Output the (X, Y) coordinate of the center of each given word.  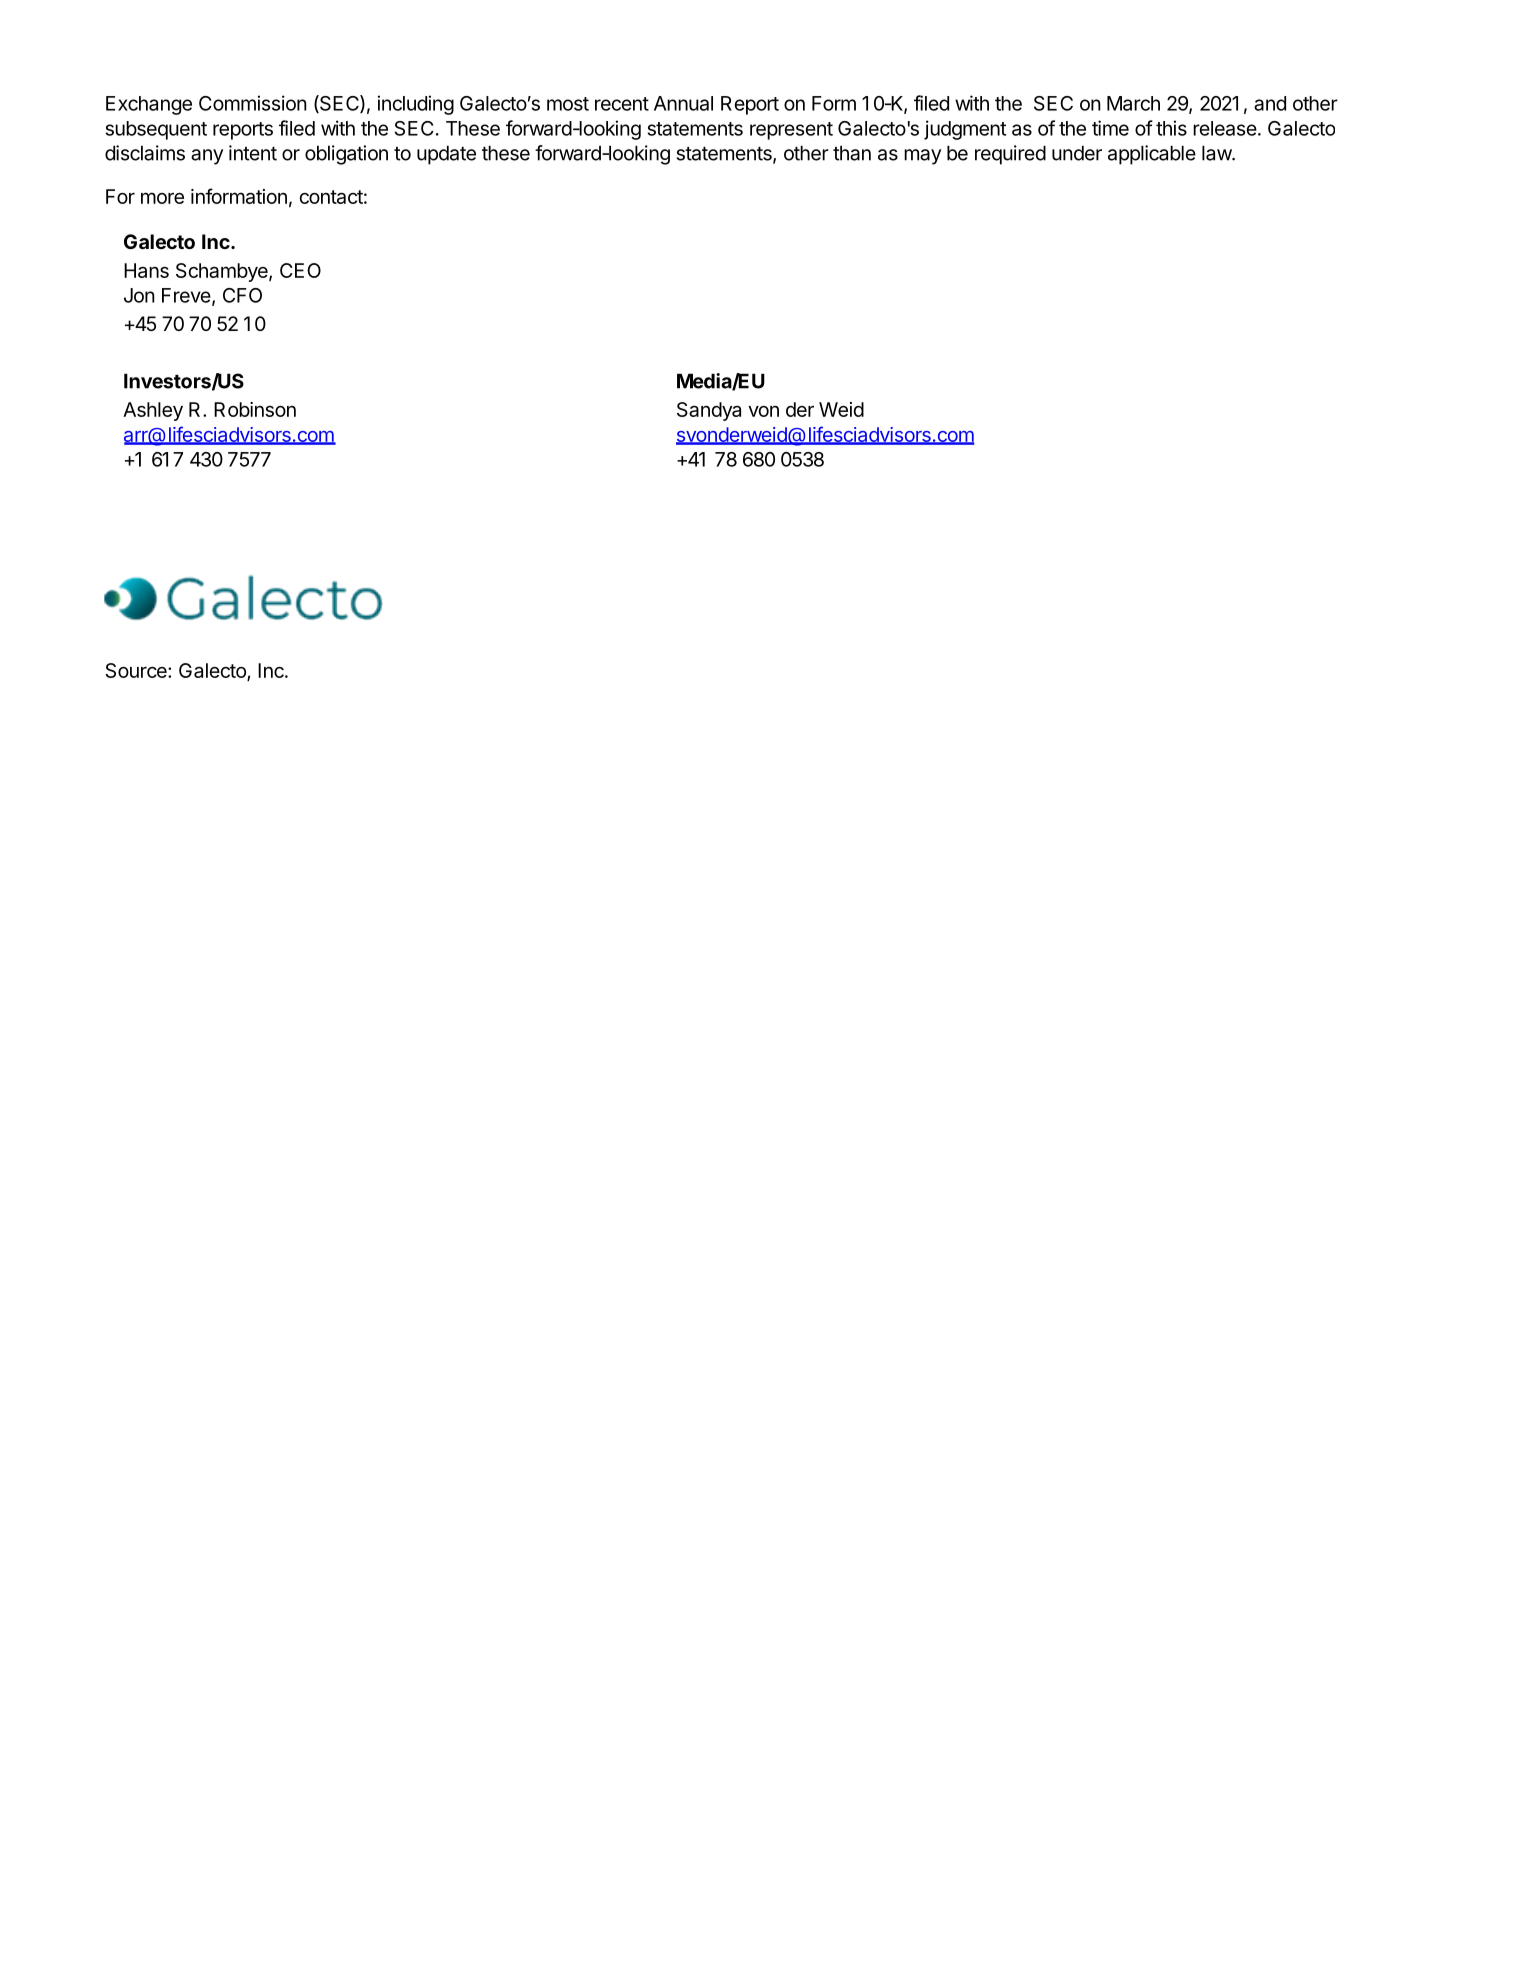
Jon (139, 295)
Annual (683, 103)
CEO (300, 270)
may (922, 157)
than (852, 153)
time (1110, 128)
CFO (242, 295)
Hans (146, 270)
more (162, 198)
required (1010, 155)
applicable (1152, 155)
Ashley (153, 411)
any (207, 157)
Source (137, 670)
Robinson (255, 409)
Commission (253, 103)
